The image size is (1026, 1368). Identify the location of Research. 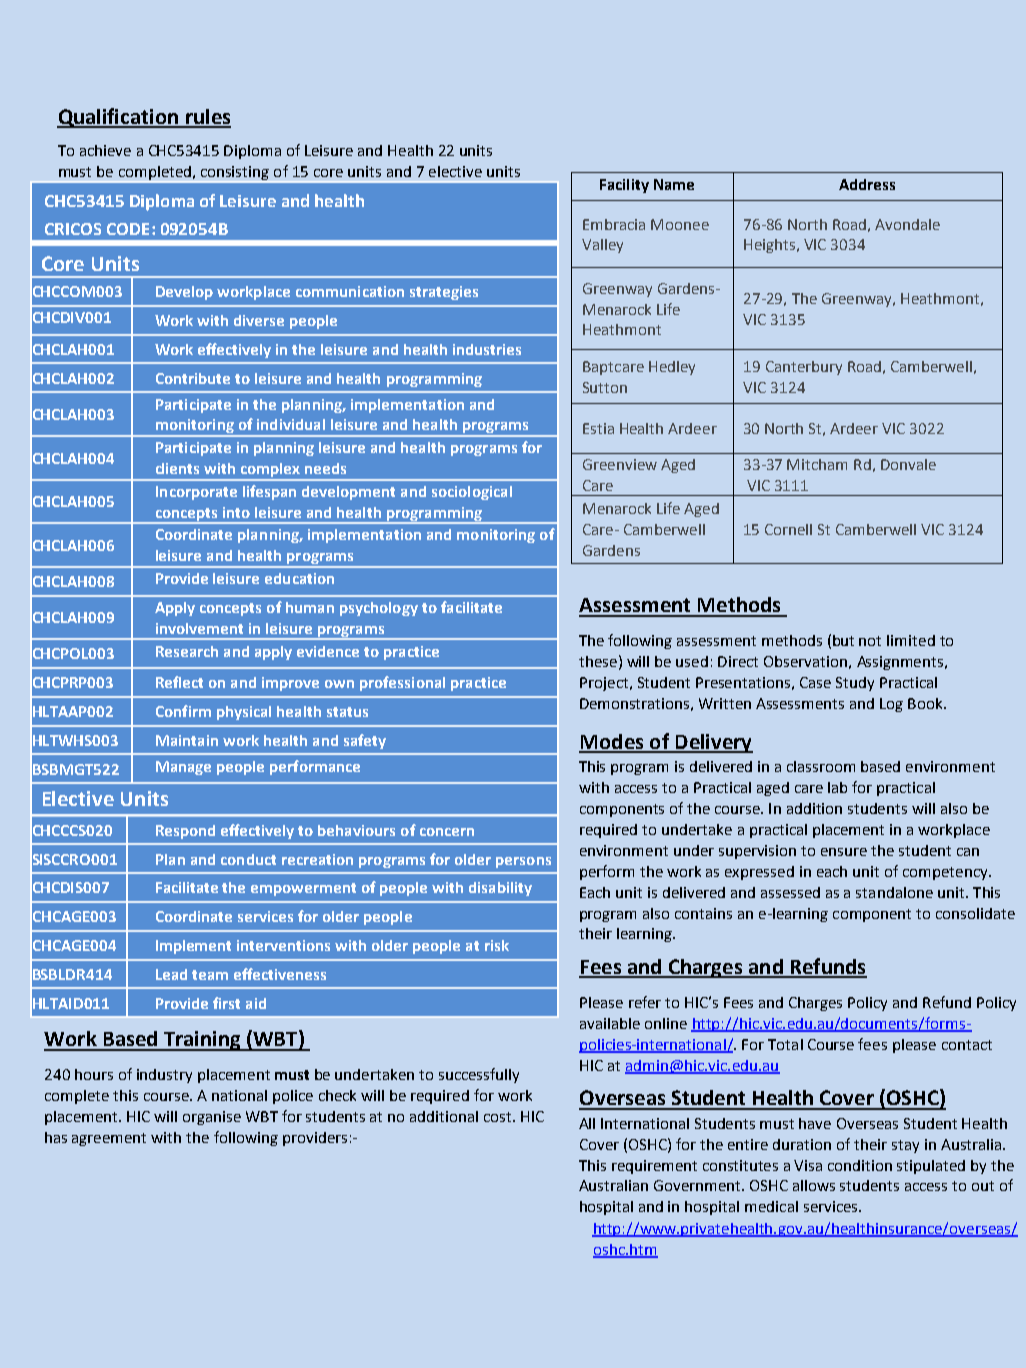
(187, 651).
